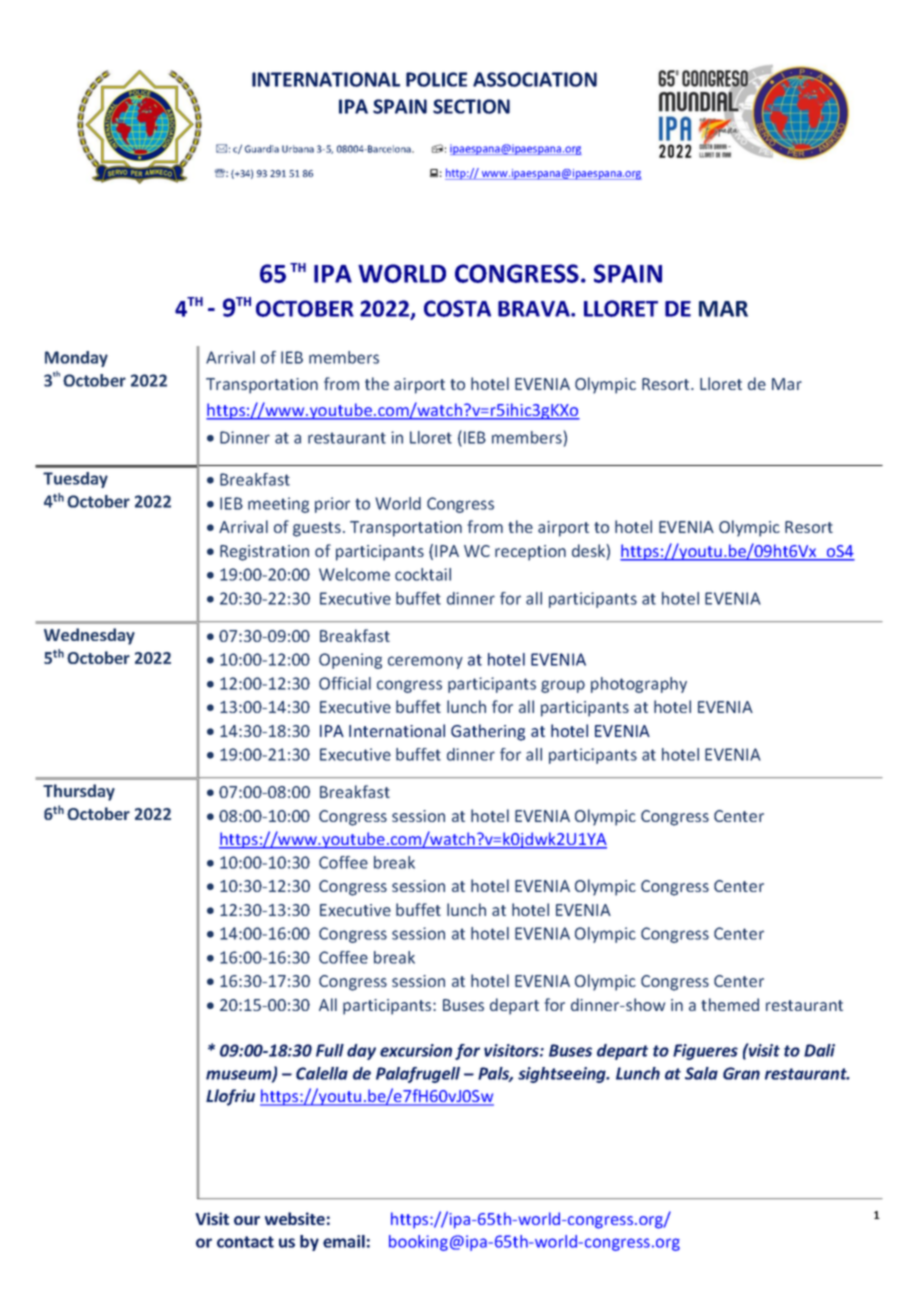 The image size is (924, 1308). What do you see at coordinates (425, 662) in the image?
I see `ceremony` at bounding box center [425, 662].
